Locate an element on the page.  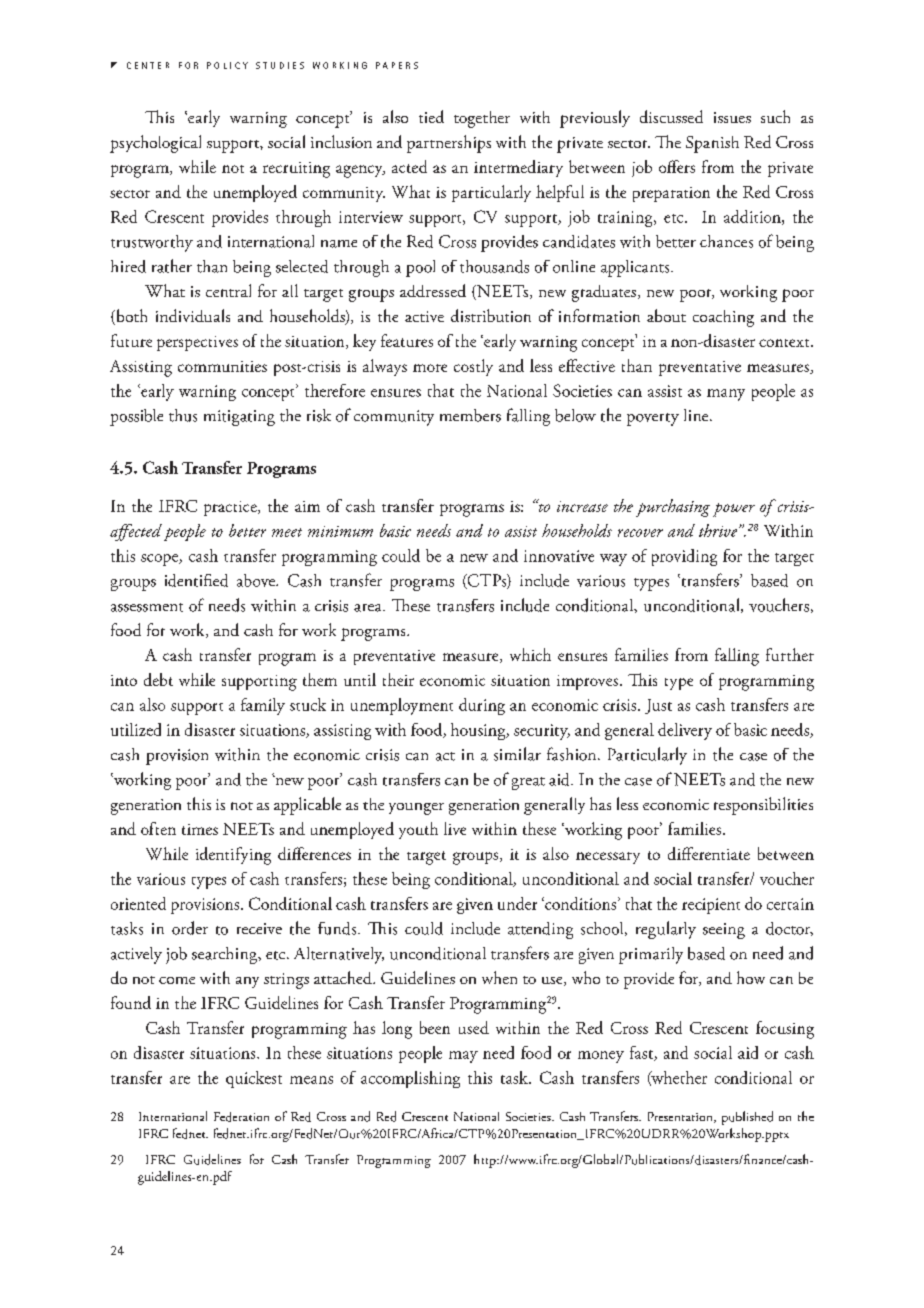
providing is located at coordinates (684, 557).
